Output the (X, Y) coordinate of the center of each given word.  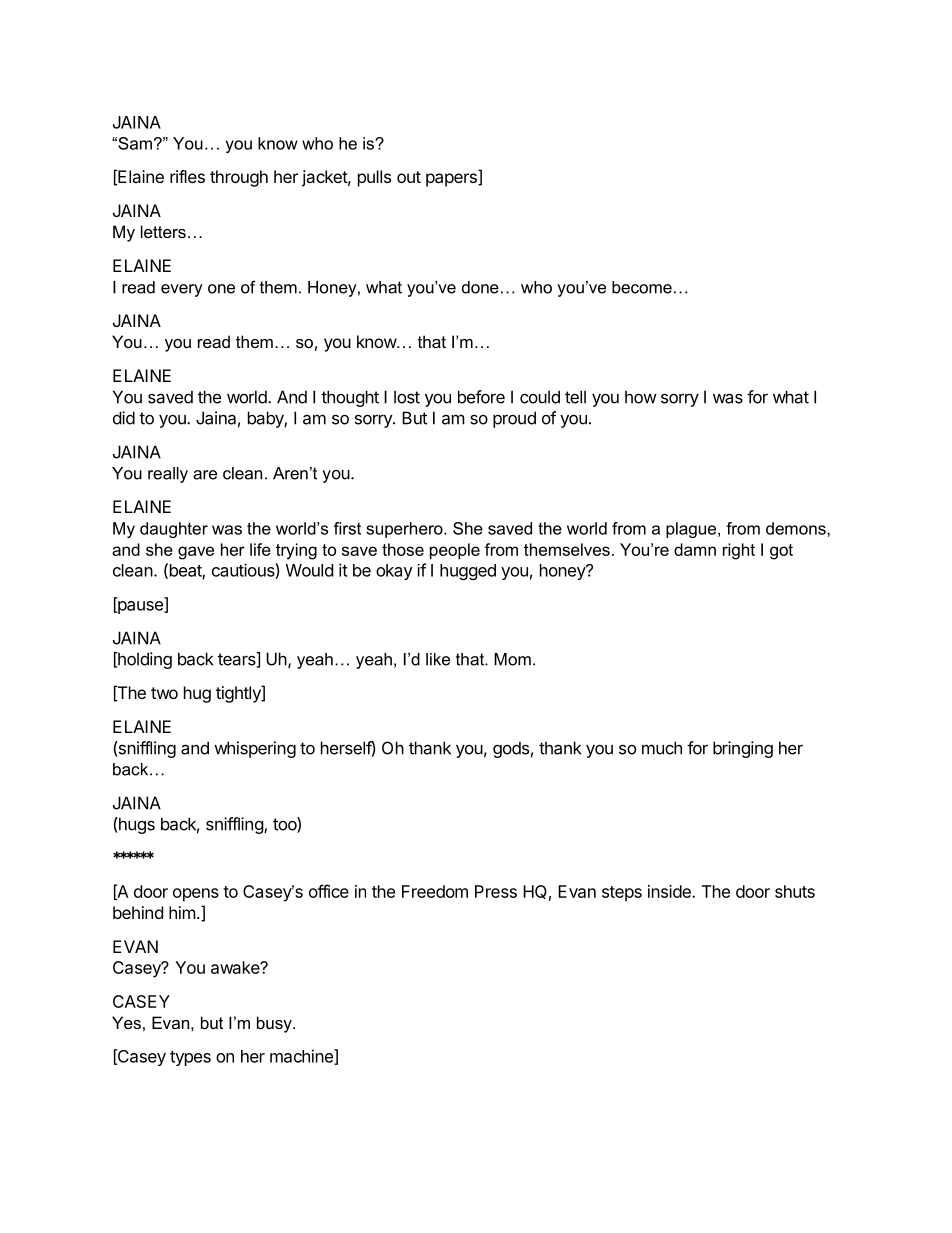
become (642, 287)
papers (452, 180)
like (438, 659)
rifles (187, 176)
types (190, 1058)
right (739, 551)
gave (196, 553)
